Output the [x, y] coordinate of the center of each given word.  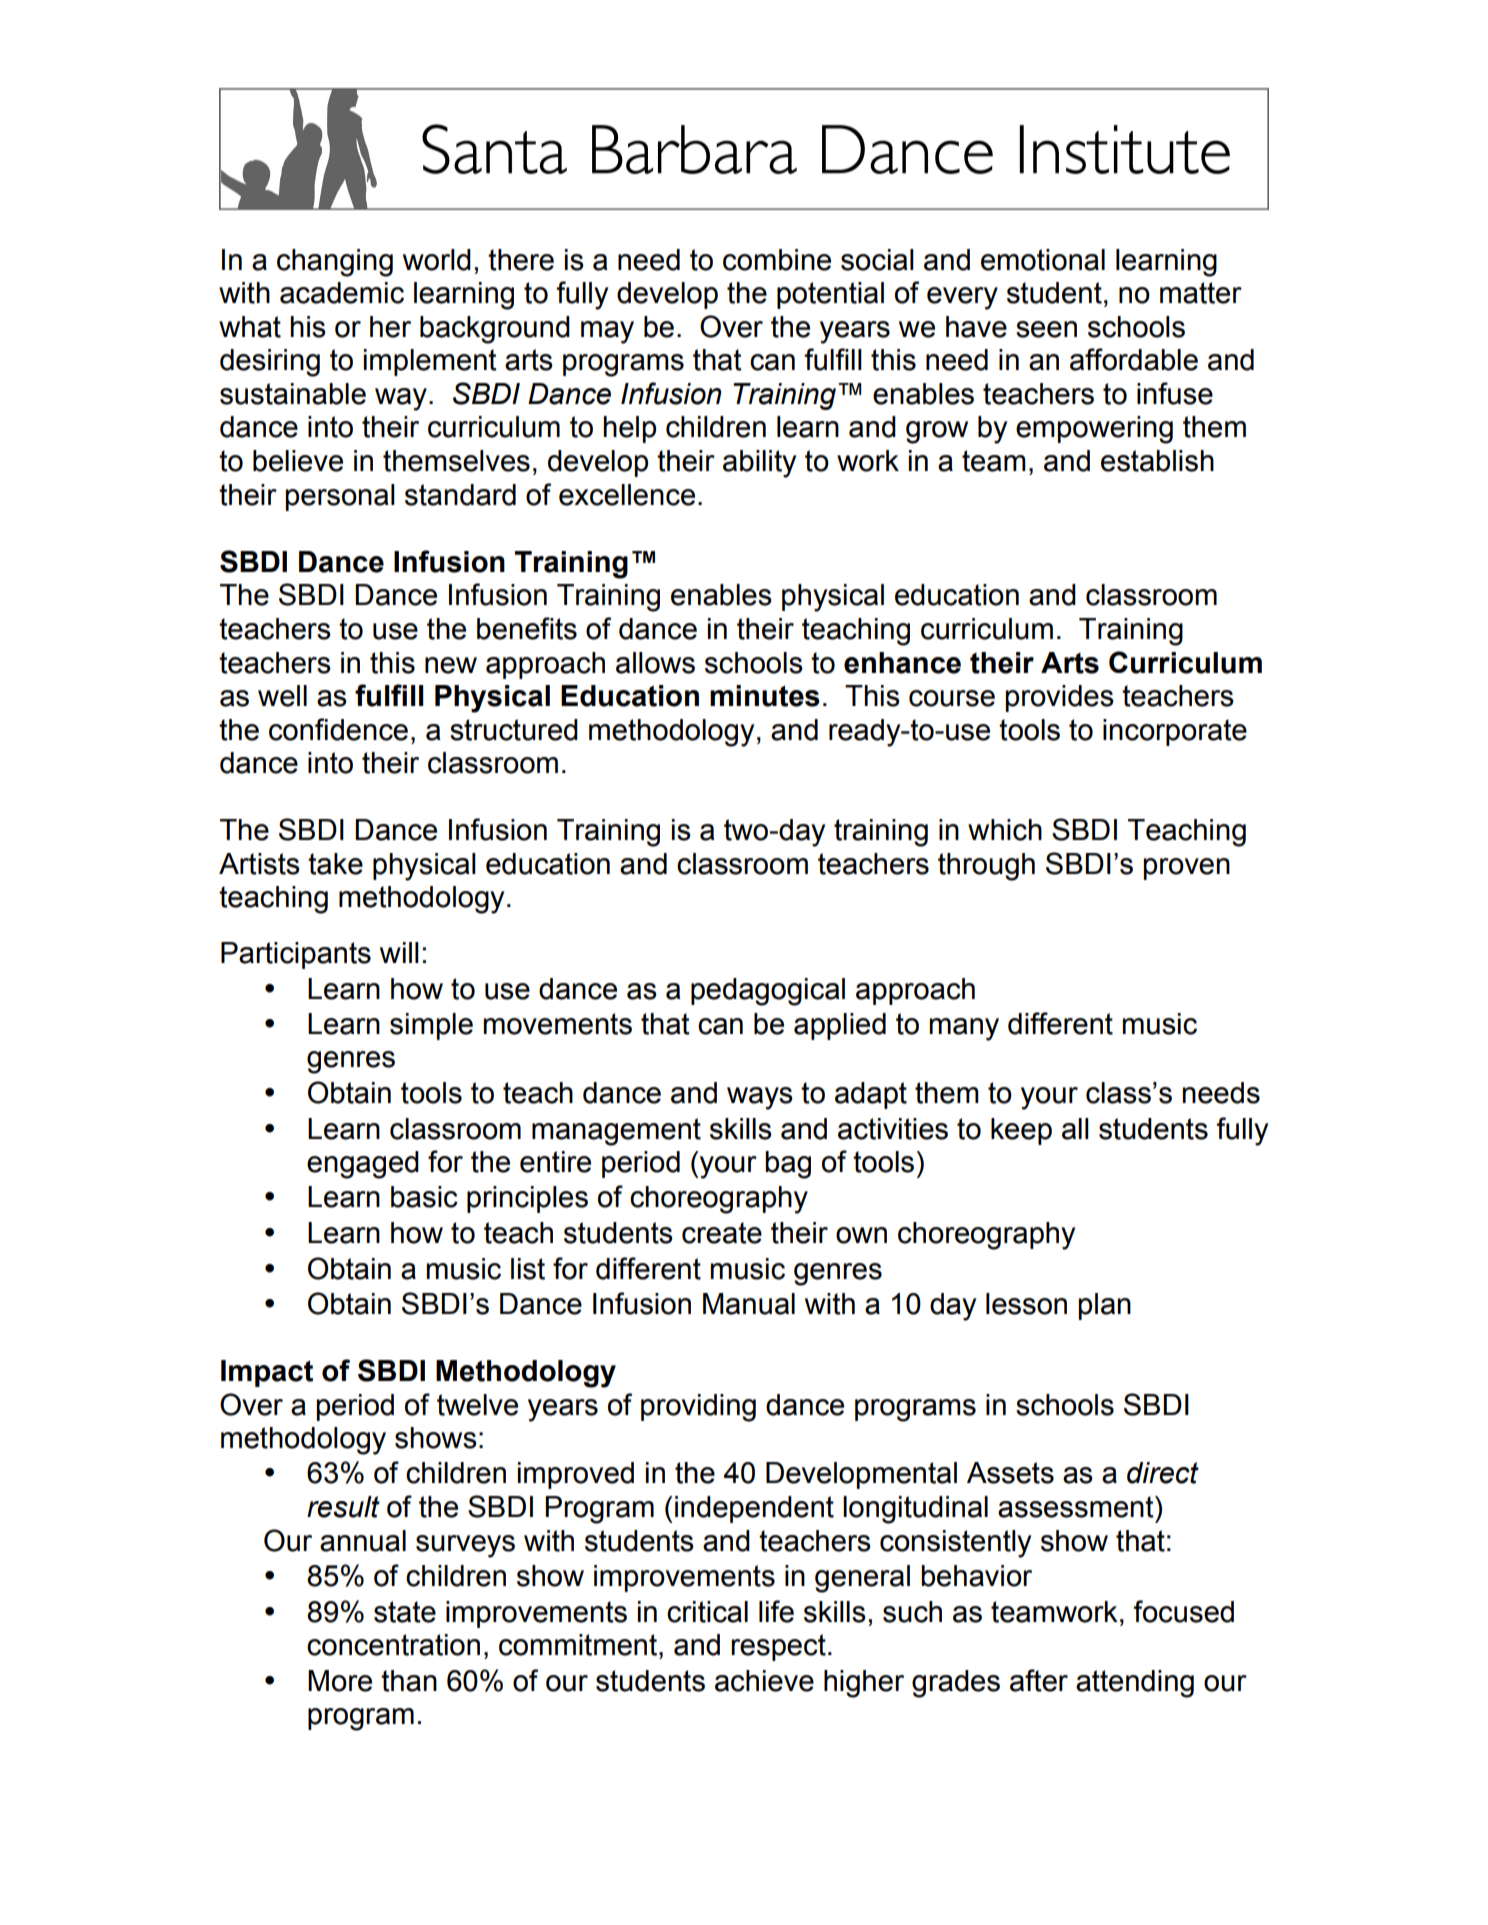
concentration [393, 1645]
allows [655, 663]
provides [1059, 698]
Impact [267, 1373]
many [964, 1029]
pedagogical [768, 992]
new [451, 665]
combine [777, 260]
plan [1104, 1306]
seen [1046, 329]
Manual [749, 1304]
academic [342, 293]
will [399, 952]
